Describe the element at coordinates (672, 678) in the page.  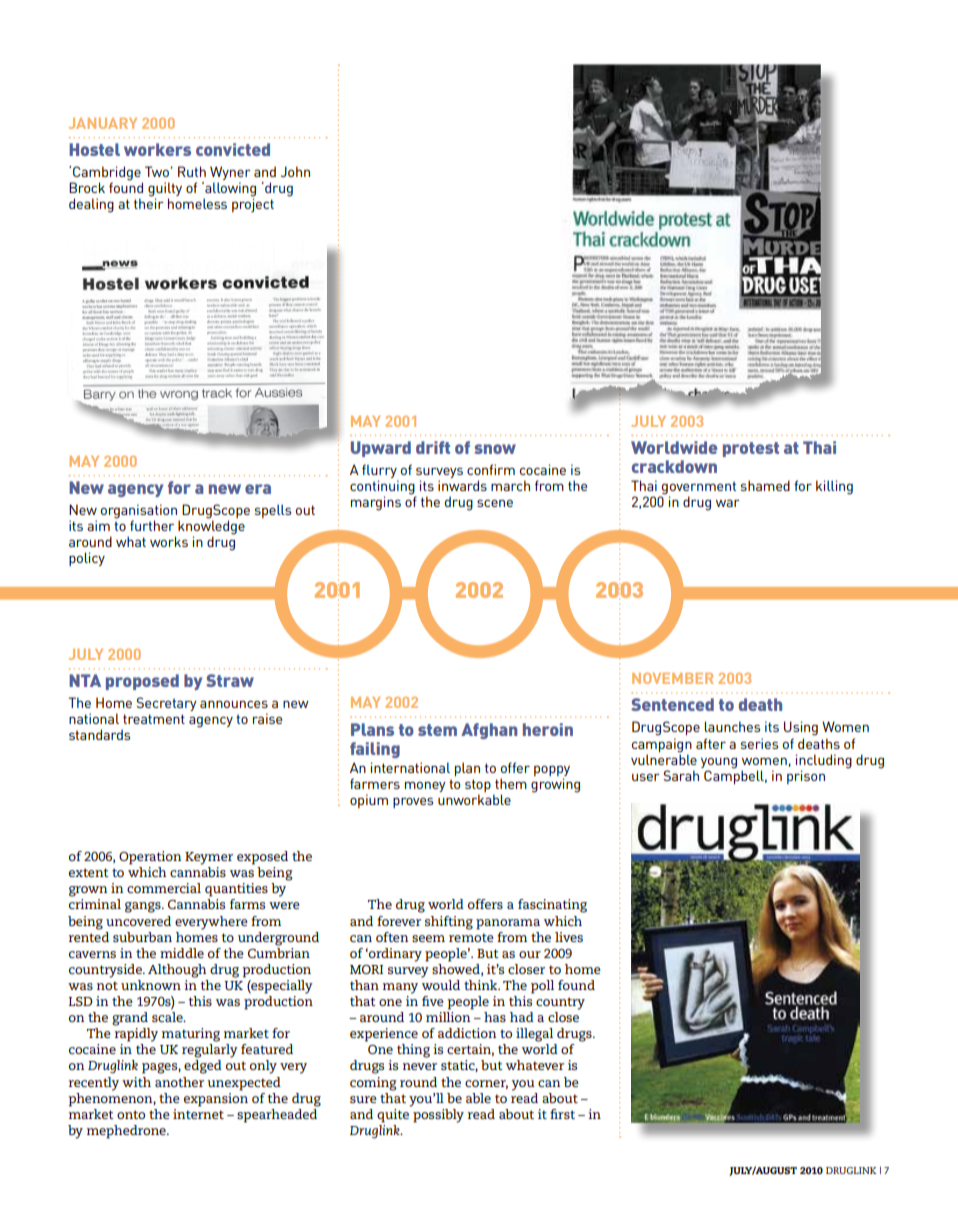
I see `NOVEMBER` at that location.
